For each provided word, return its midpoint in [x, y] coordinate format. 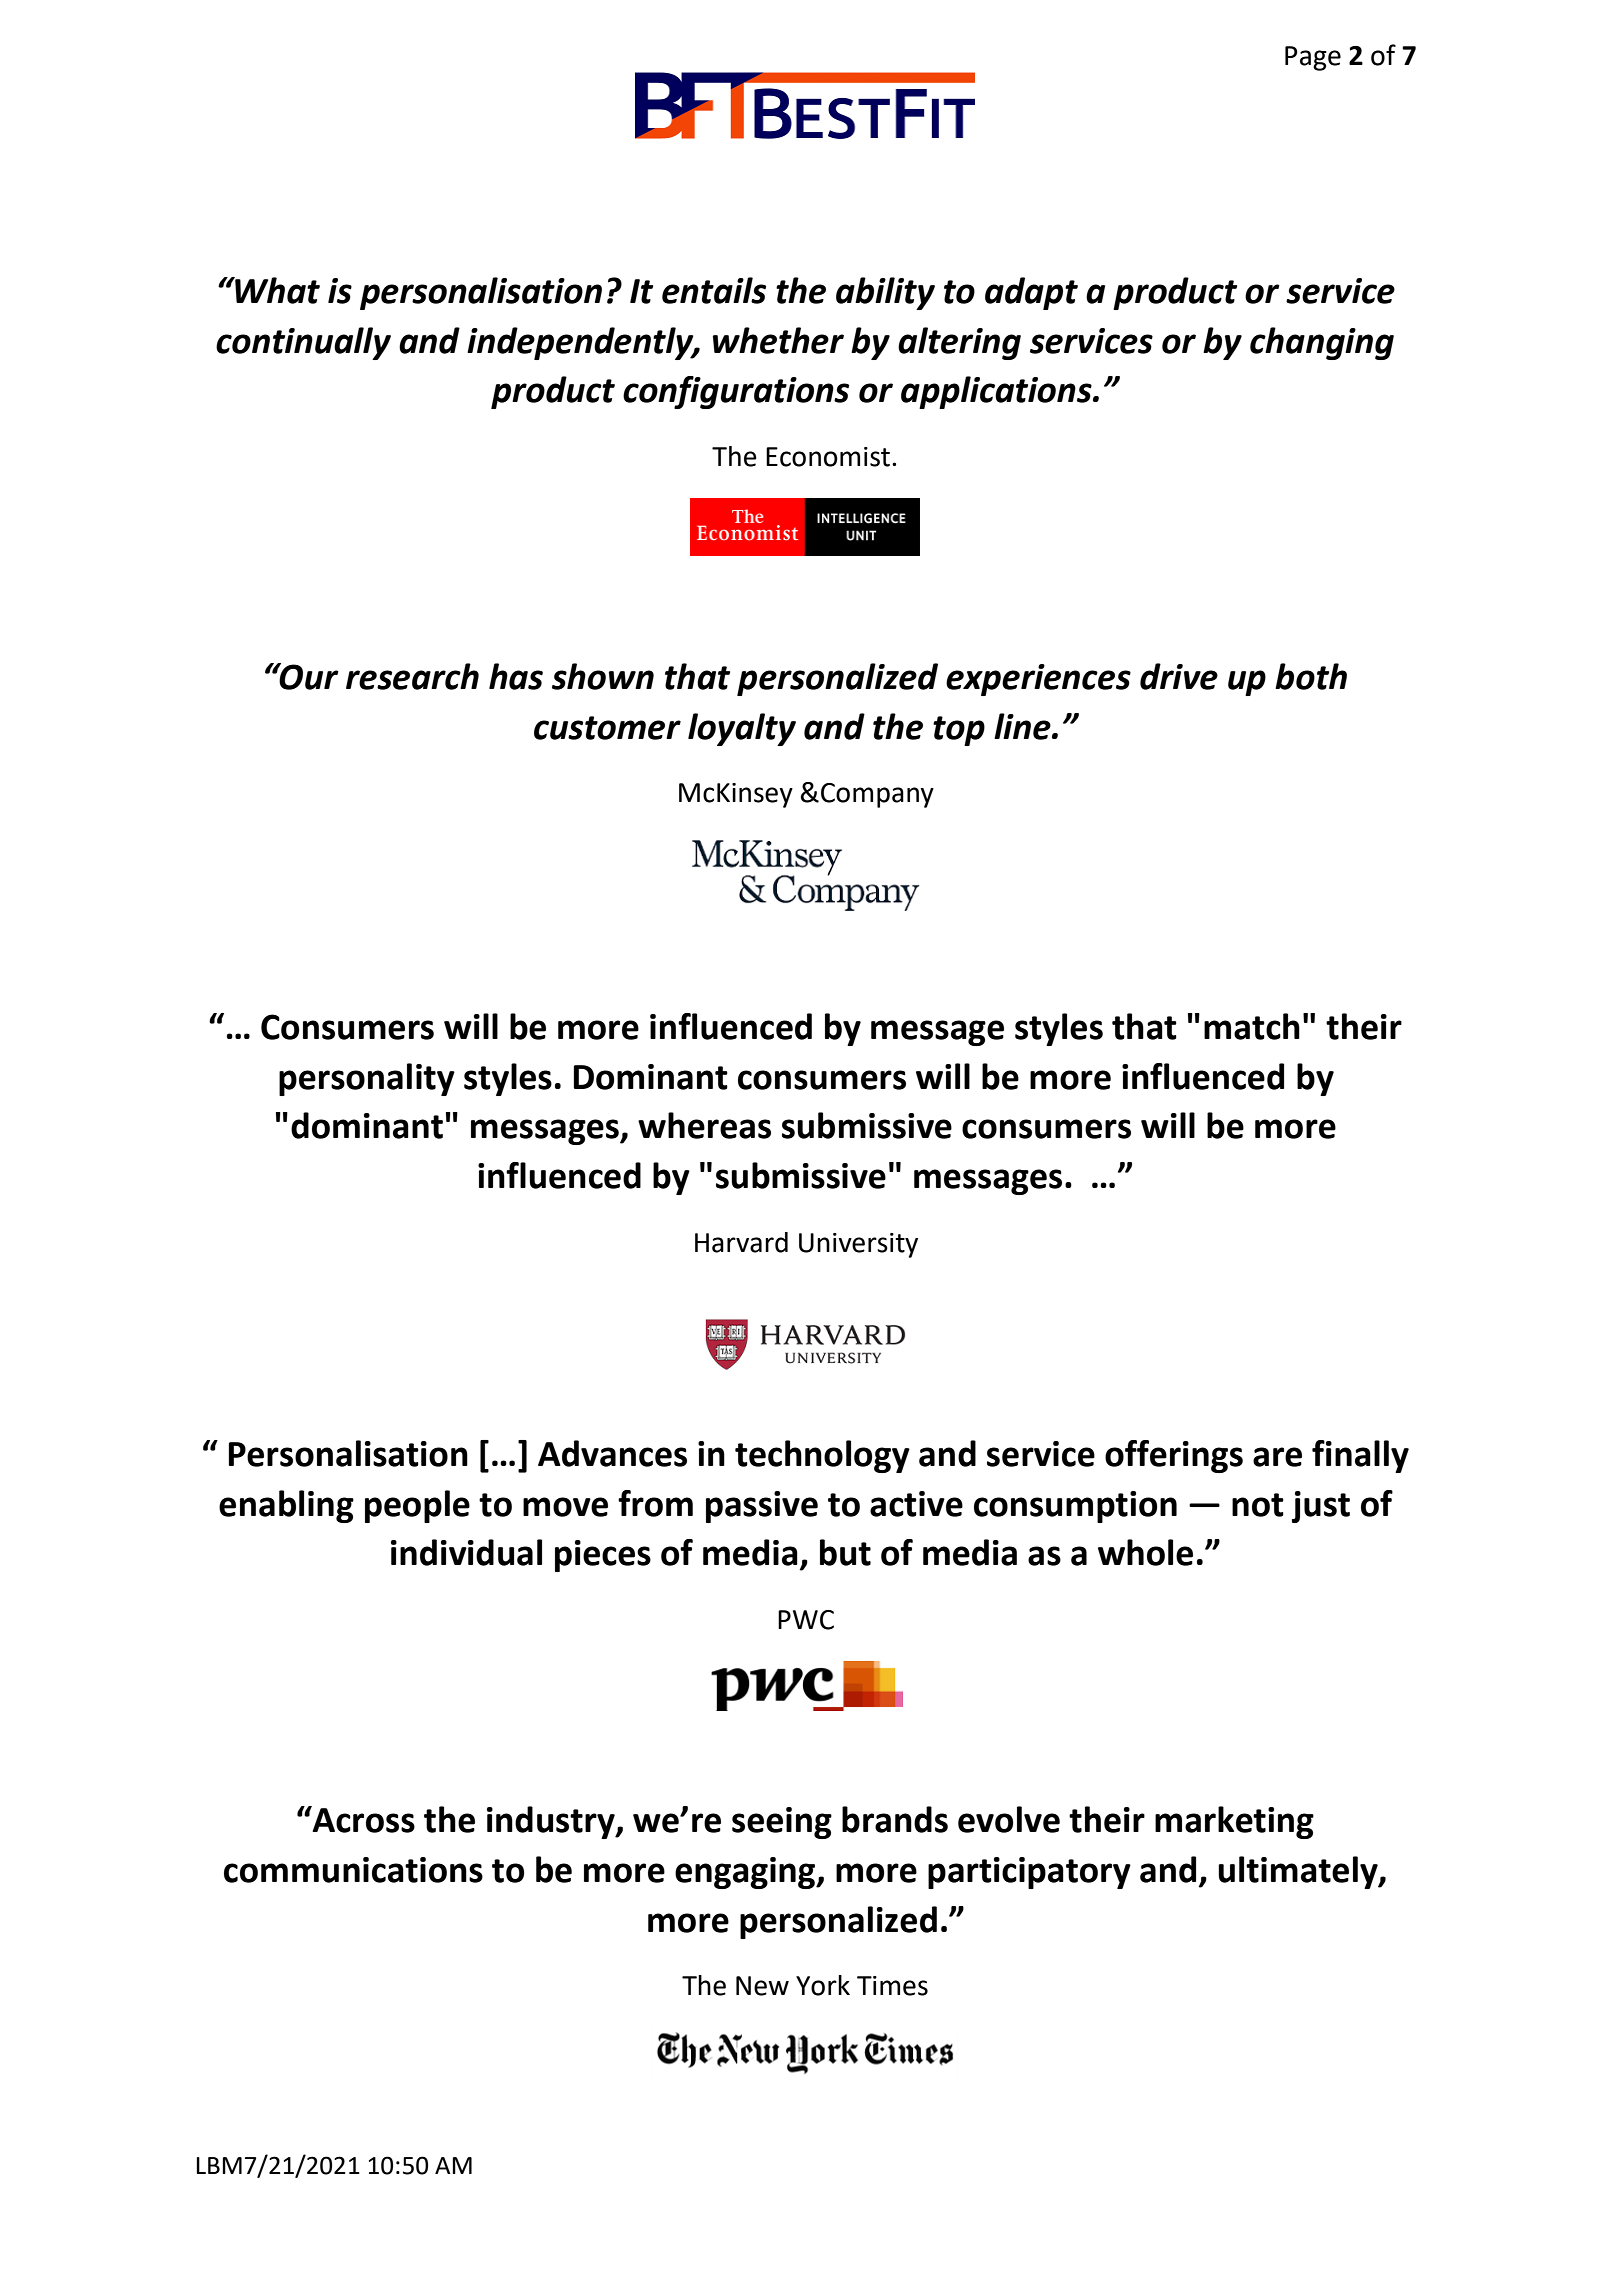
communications [353, 1870]
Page [1313, 58]
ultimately [1299, 1872]
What [276, 290]
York [823, 1985]
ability [885, 293]
